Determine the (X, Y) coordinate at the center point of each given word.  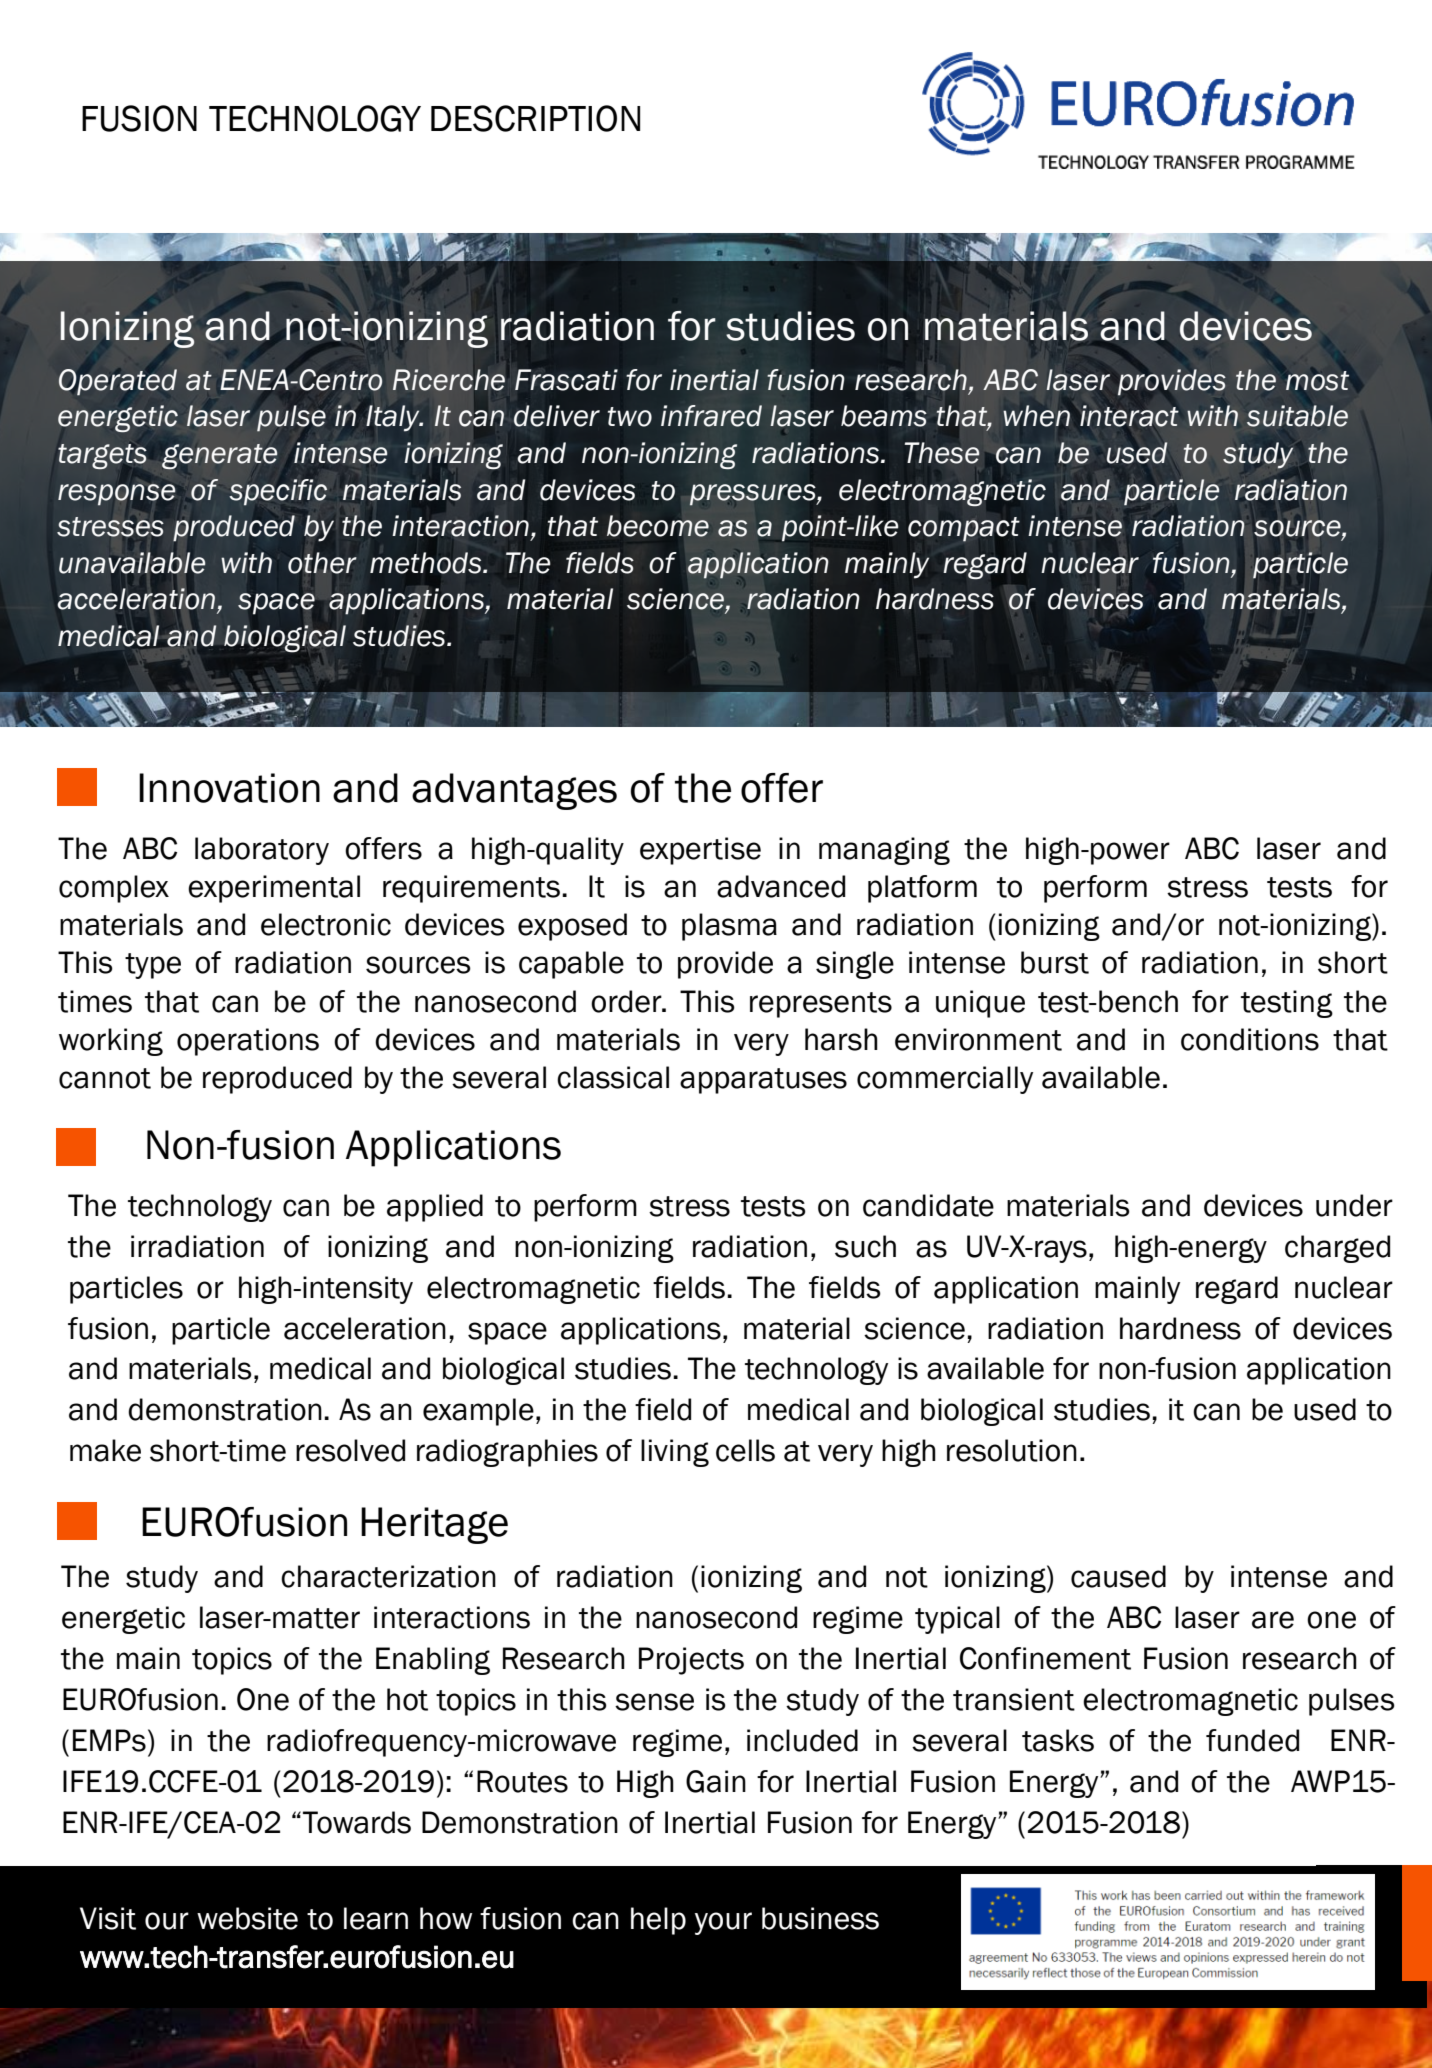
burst (1055, 962)
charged (1337, 1249)
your (723, 1923)
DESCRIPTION (535, 118)
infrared (711, 416)
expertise (700, 851)
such (865, 1246)
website (247, 1918)
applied (435, 1208)
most (1317, 381)
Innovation (229, 788)
